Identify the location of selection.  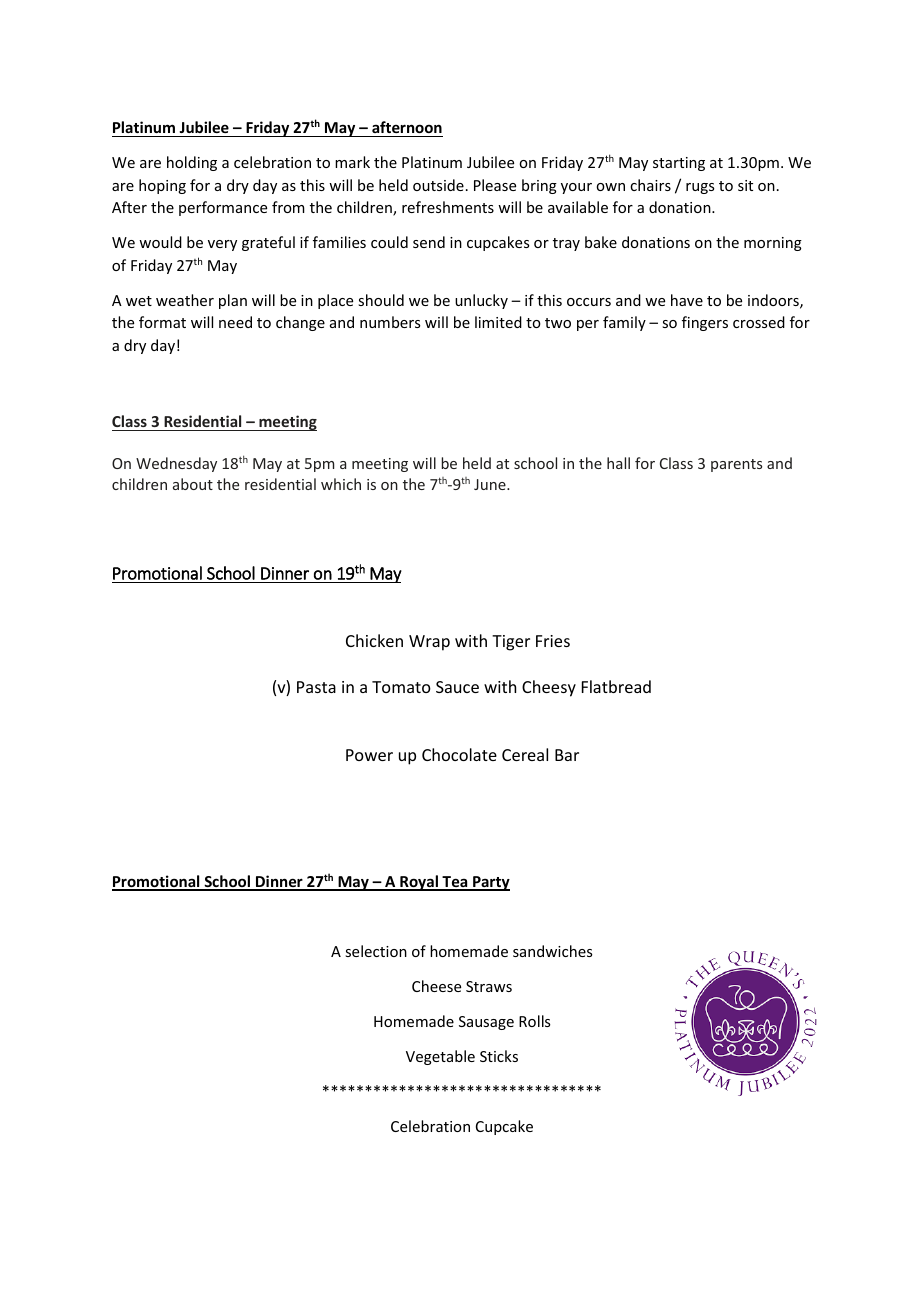
(376, 951).
